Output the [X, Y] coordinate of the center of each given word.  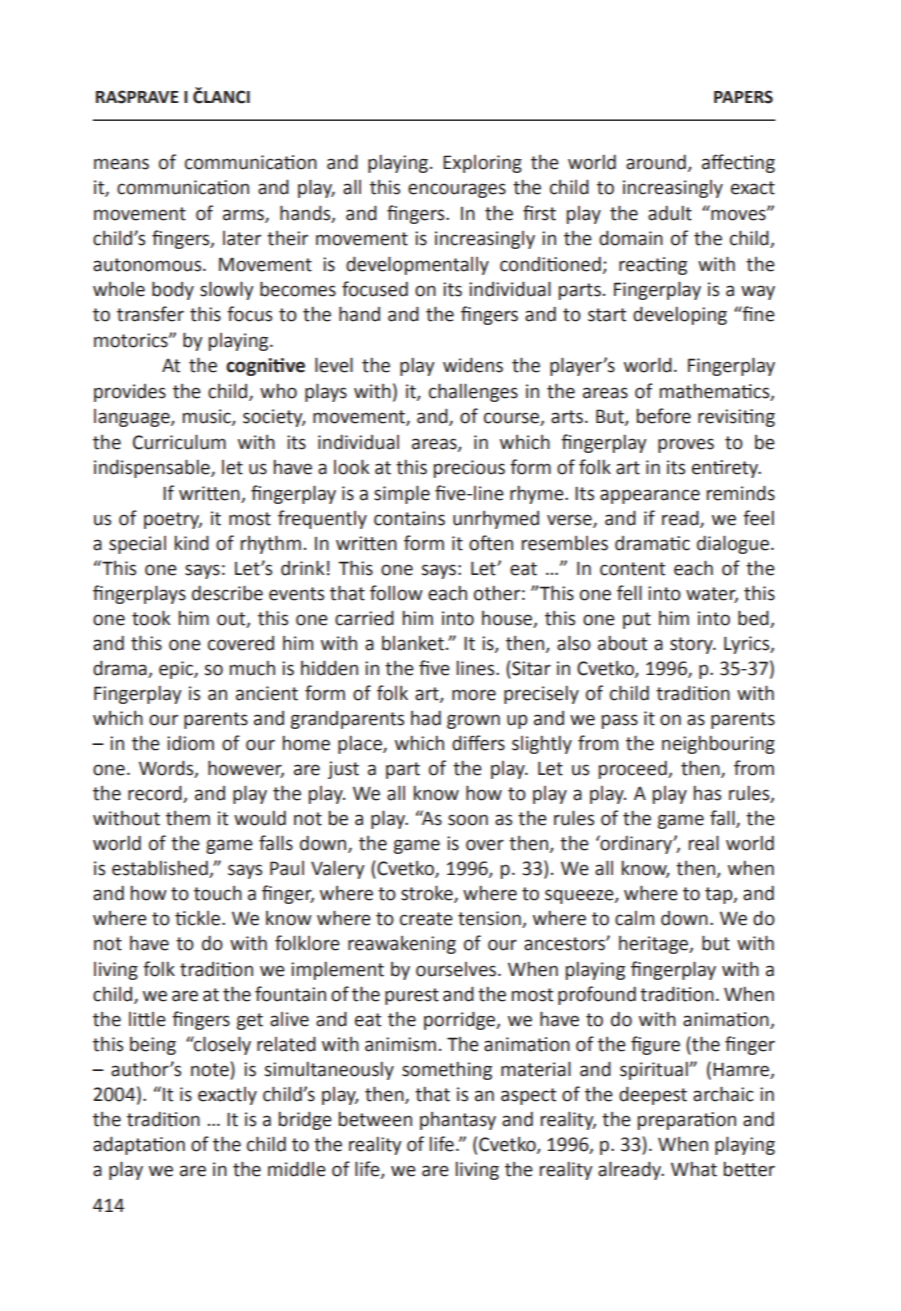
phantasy [458, 1121]
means [121, 164]
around [656, 162]
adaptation [139, 1145]
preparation [687, 1121]
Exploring [482, 164]
